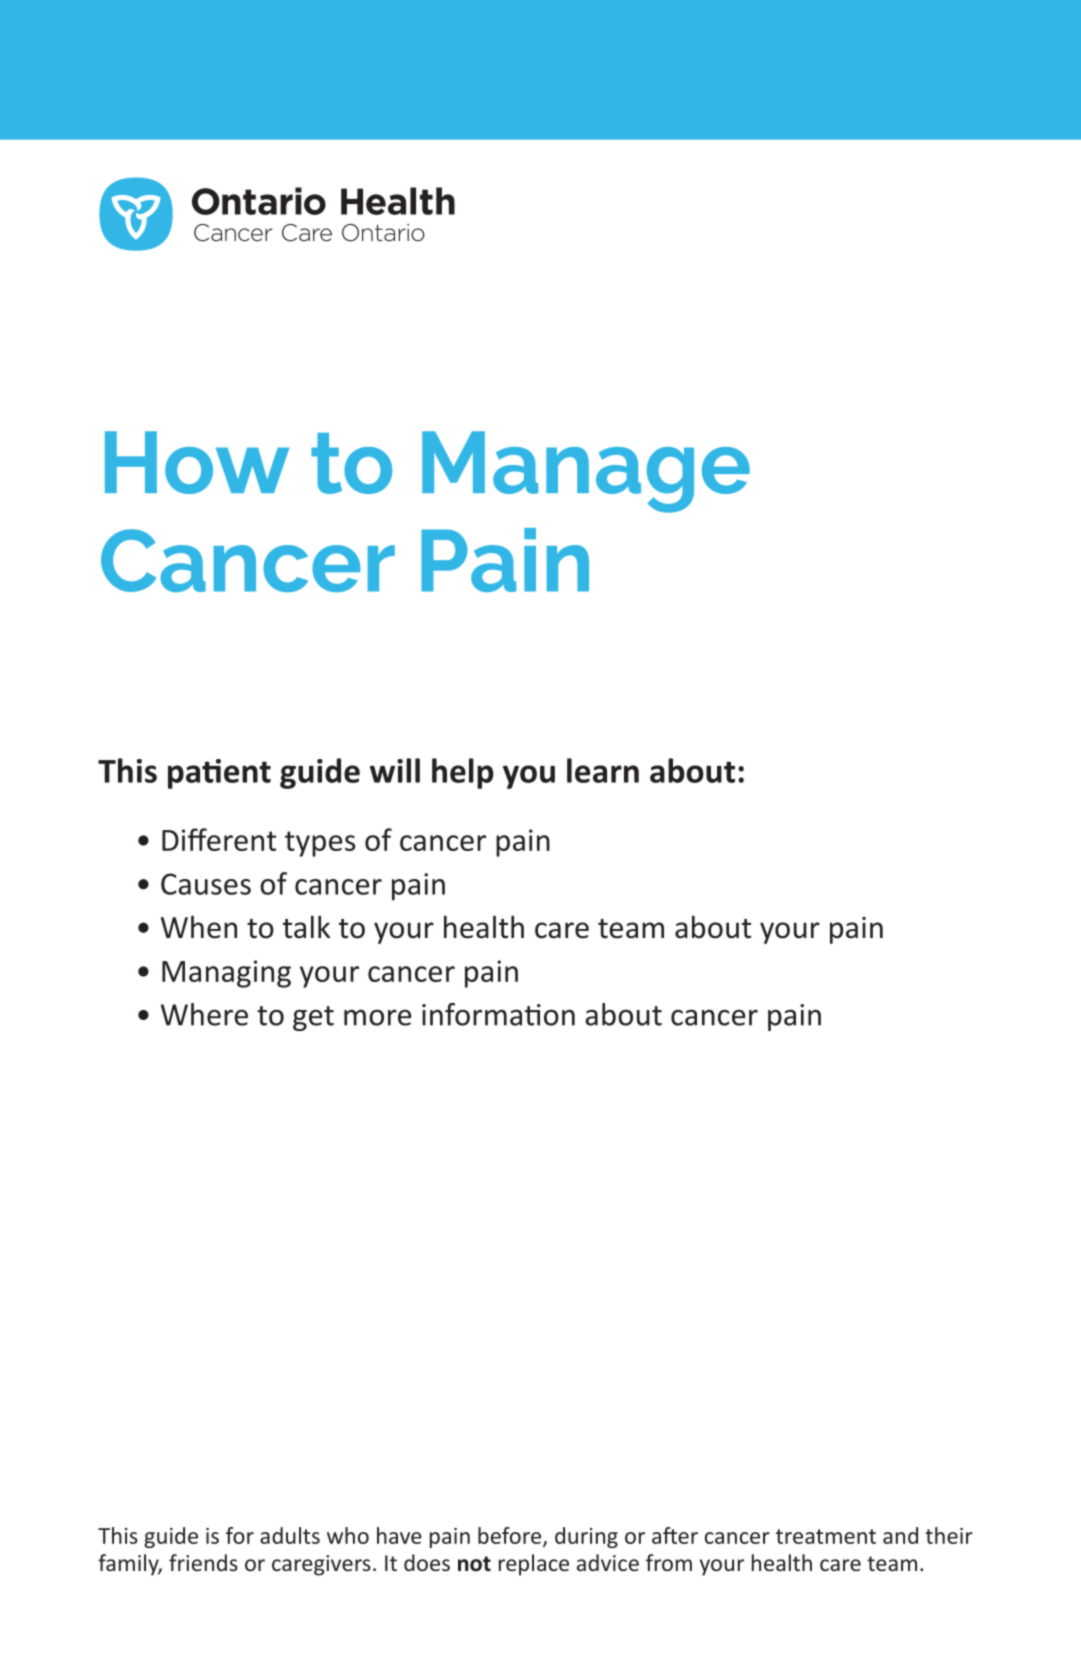  Describe the element at coordinates (900, 1535) in the image. I see `and` at that location.
